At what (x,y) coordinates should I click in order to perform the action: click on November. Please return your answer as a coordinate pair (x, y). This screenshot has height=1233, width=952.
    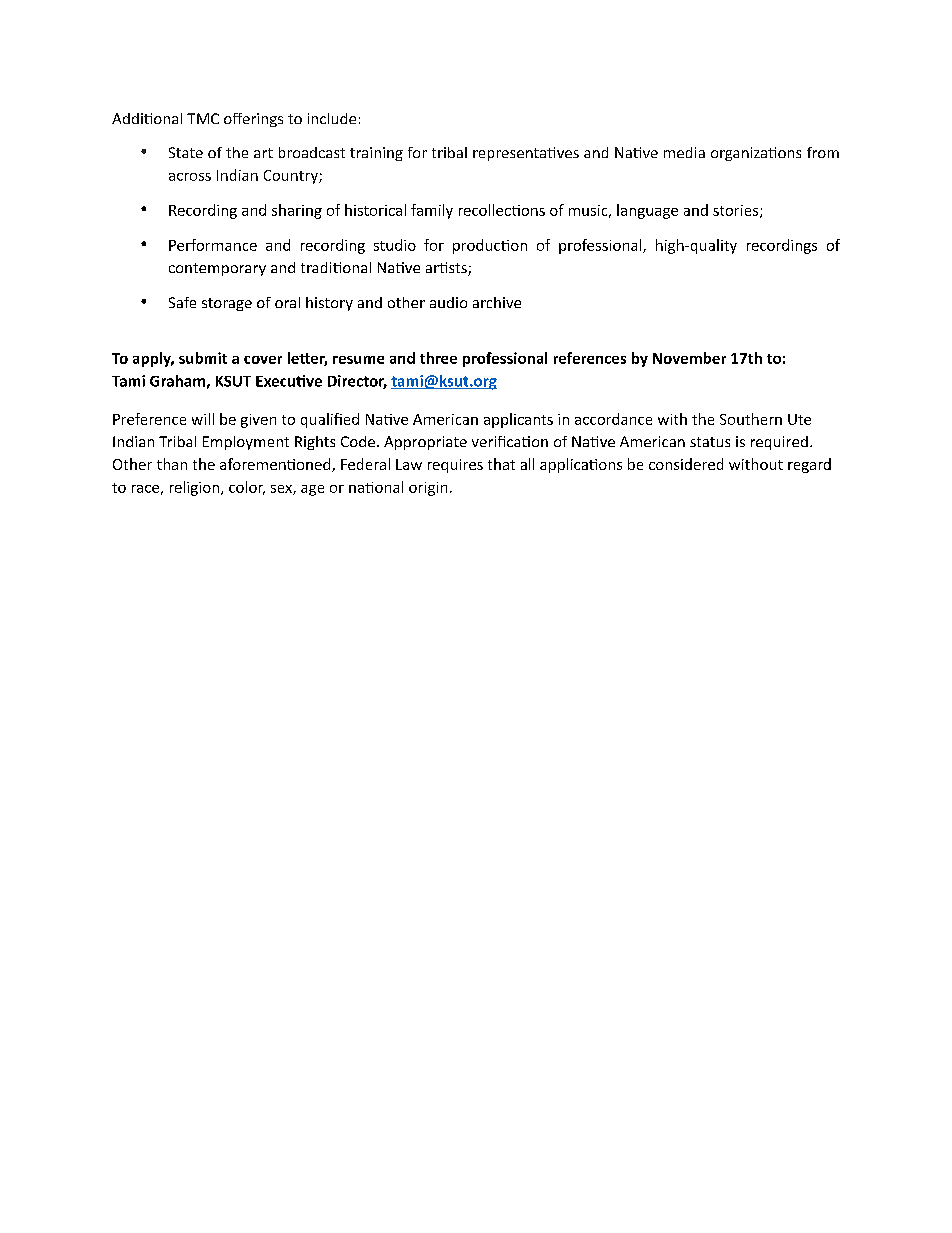
    Looking at the image, I should click on (689, 358).
